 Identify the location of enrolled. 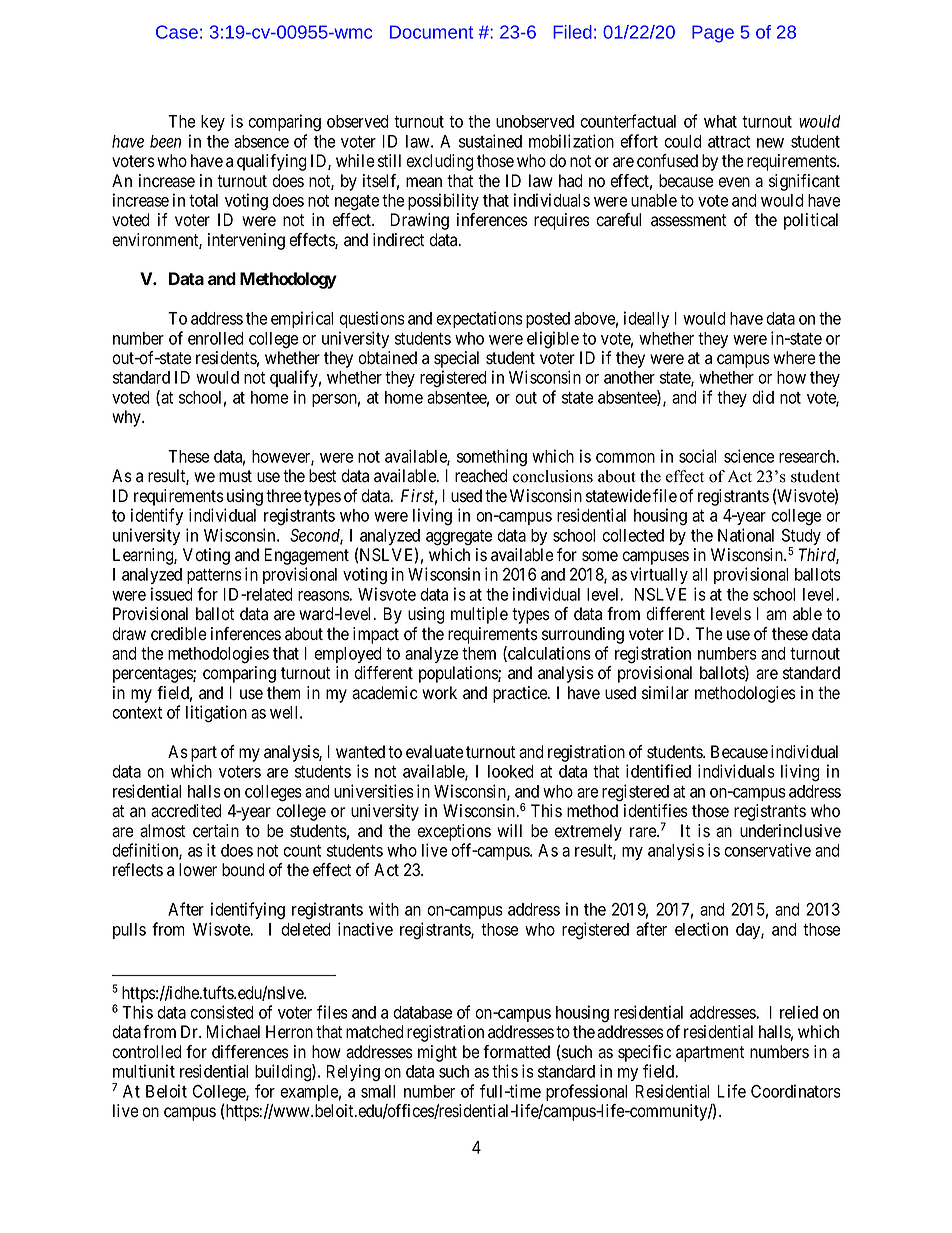
(216, 338).
